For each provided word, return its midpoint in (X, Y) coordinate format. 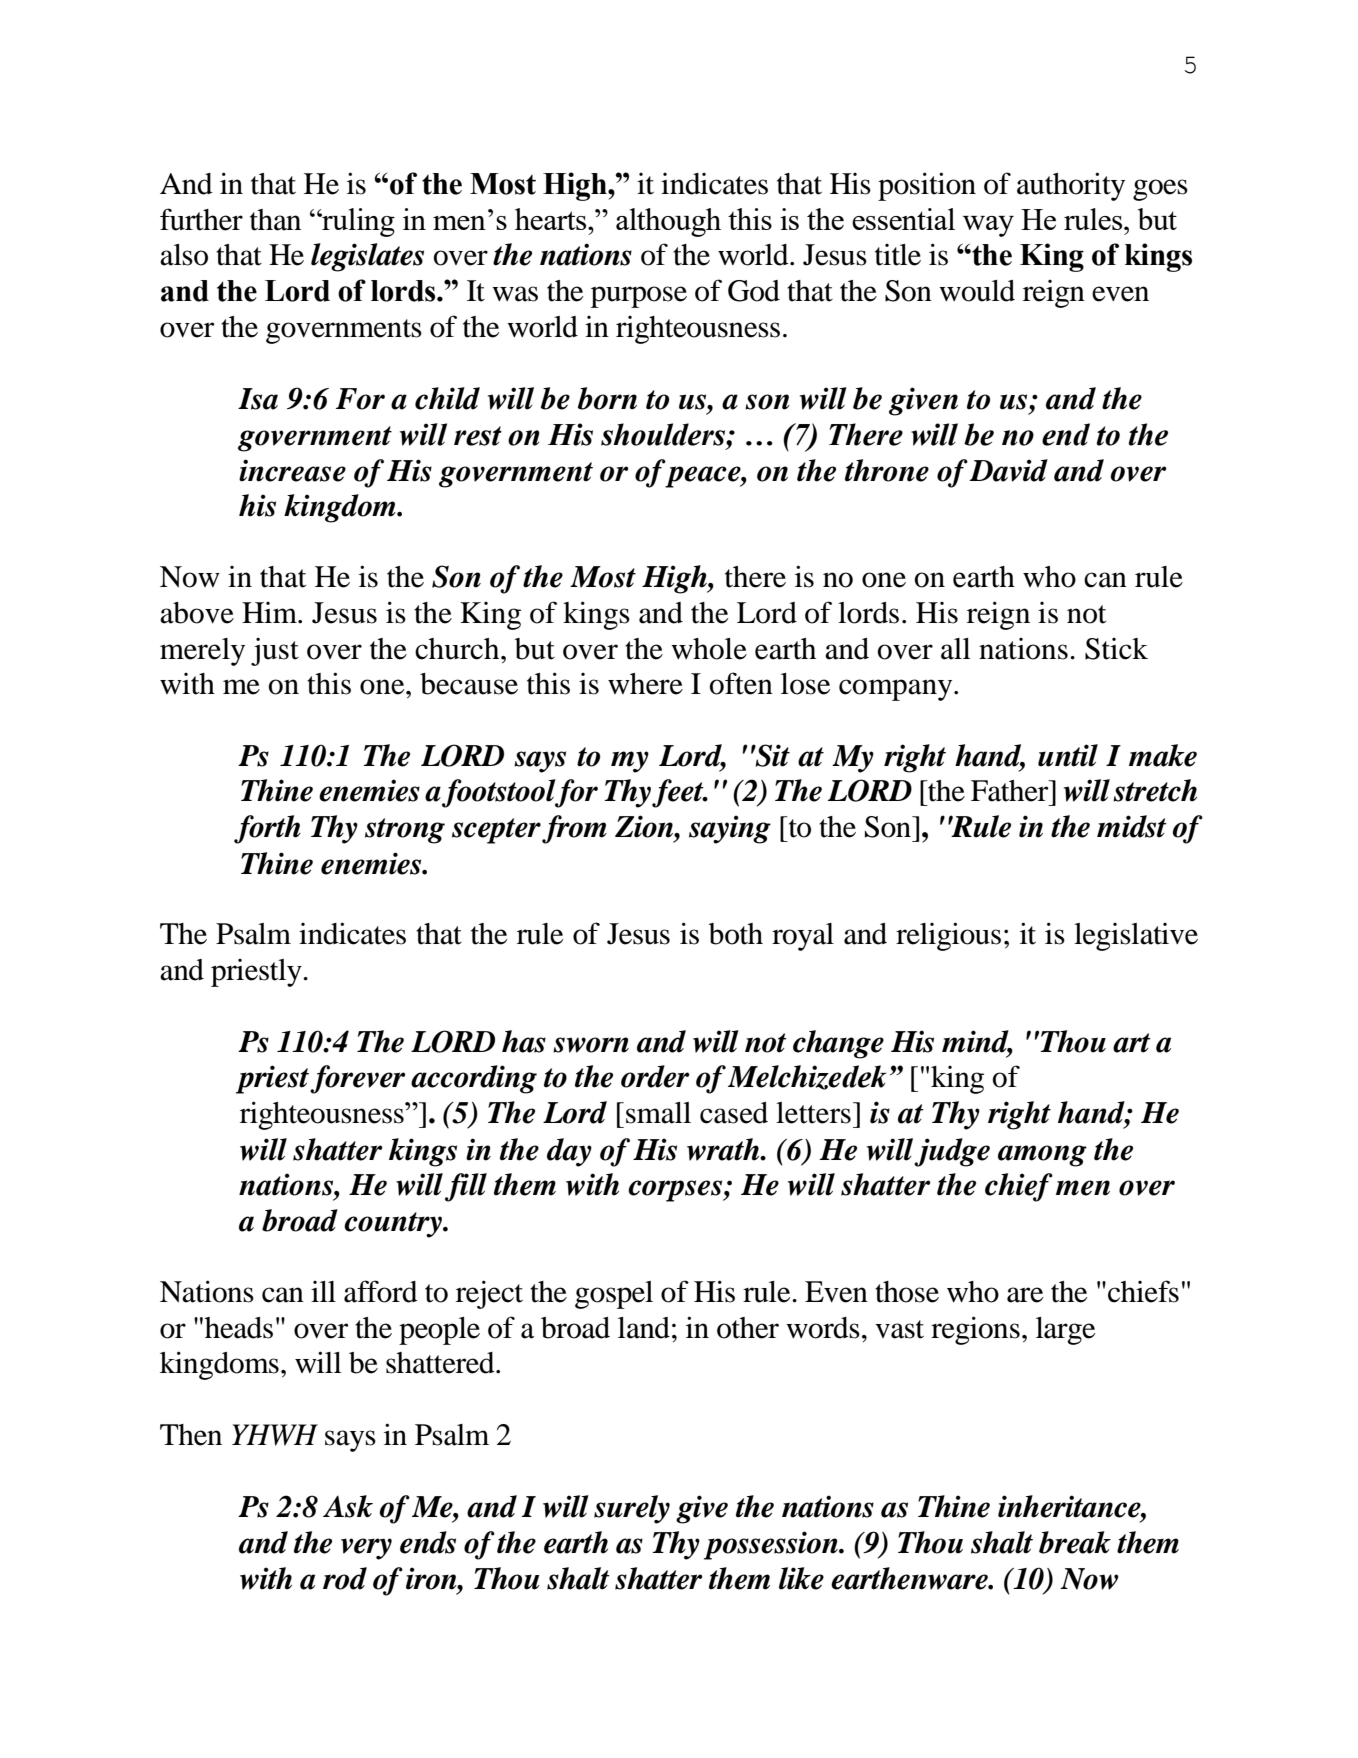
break (1075, 1542)
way (988, 226)
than (275, 220)
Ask (348, 1506)
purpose (639, 297)
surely (632, 1509)
